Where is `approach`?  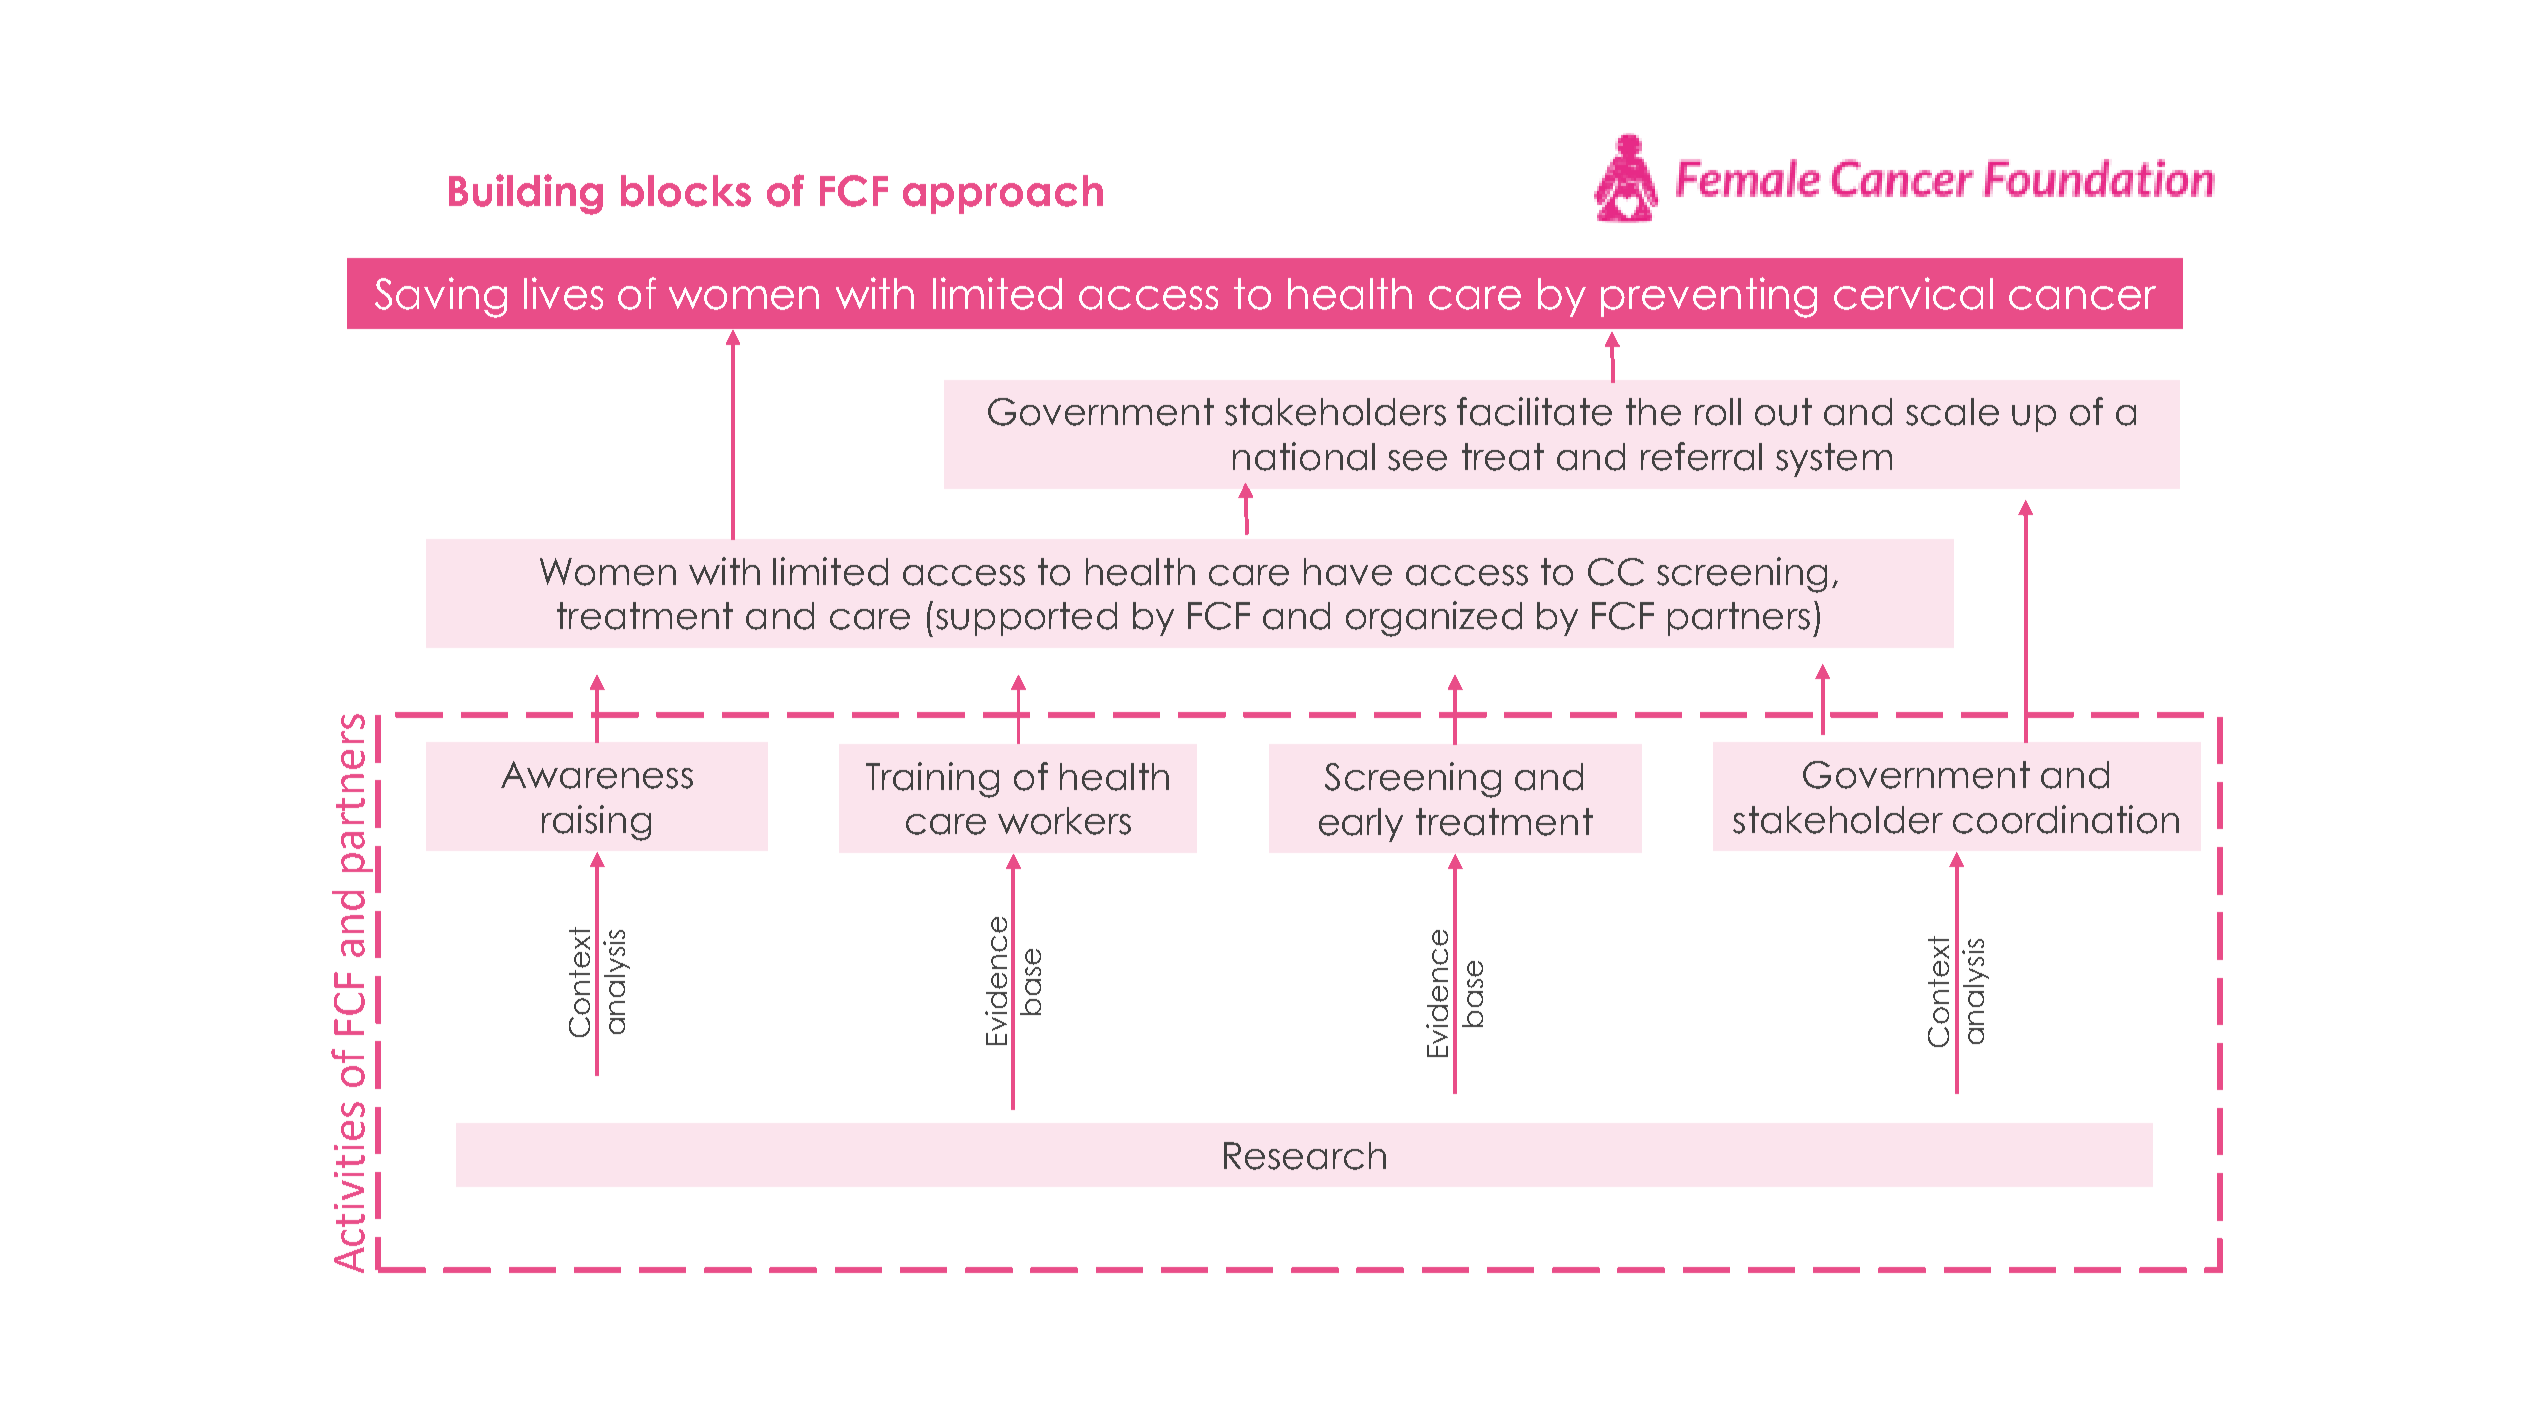
approach is located at coordinates (1003, 194).
